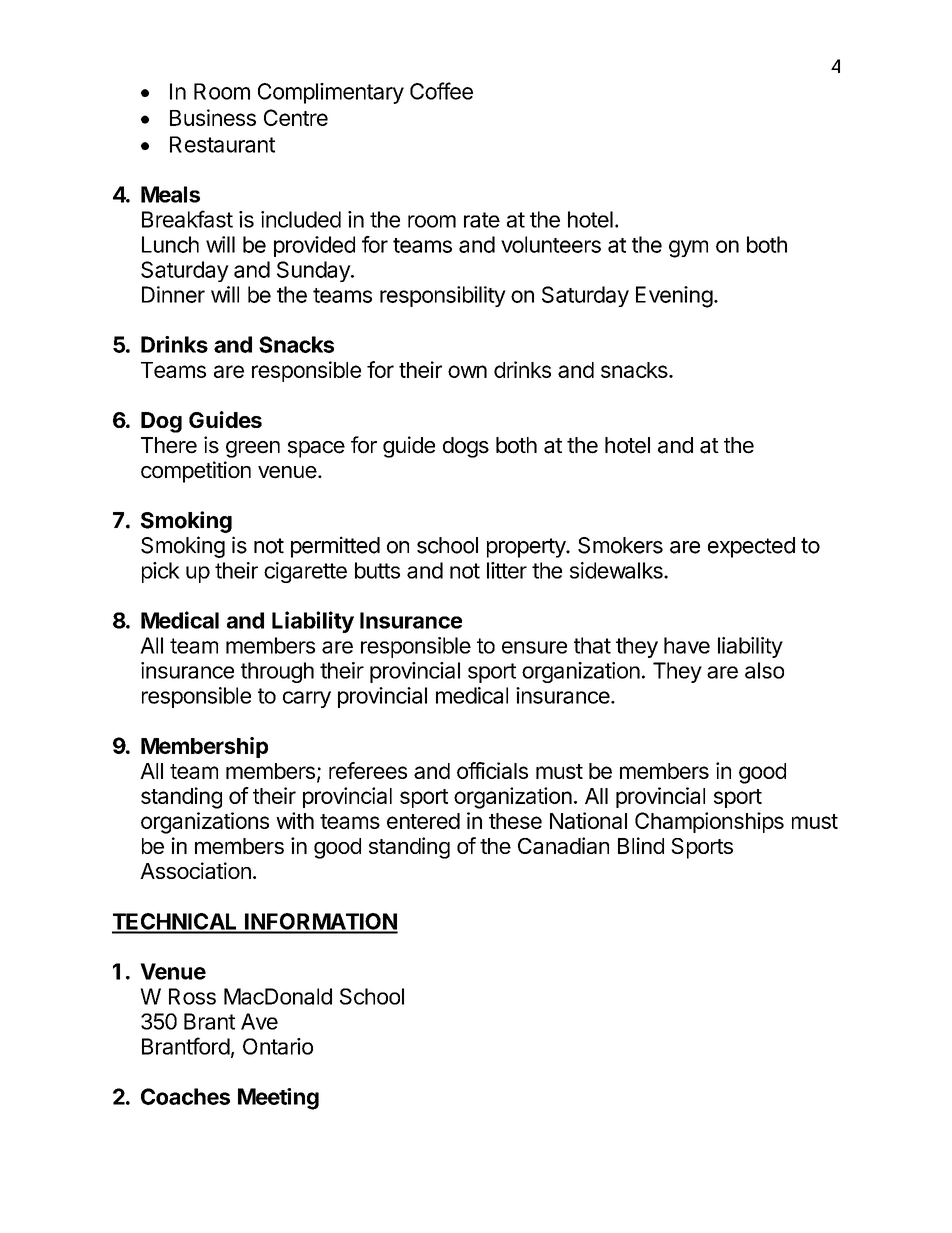  What do you see at coordinates (709, 822) in the screenshot?
I see `Championships` at bounding box center [709, 822].
